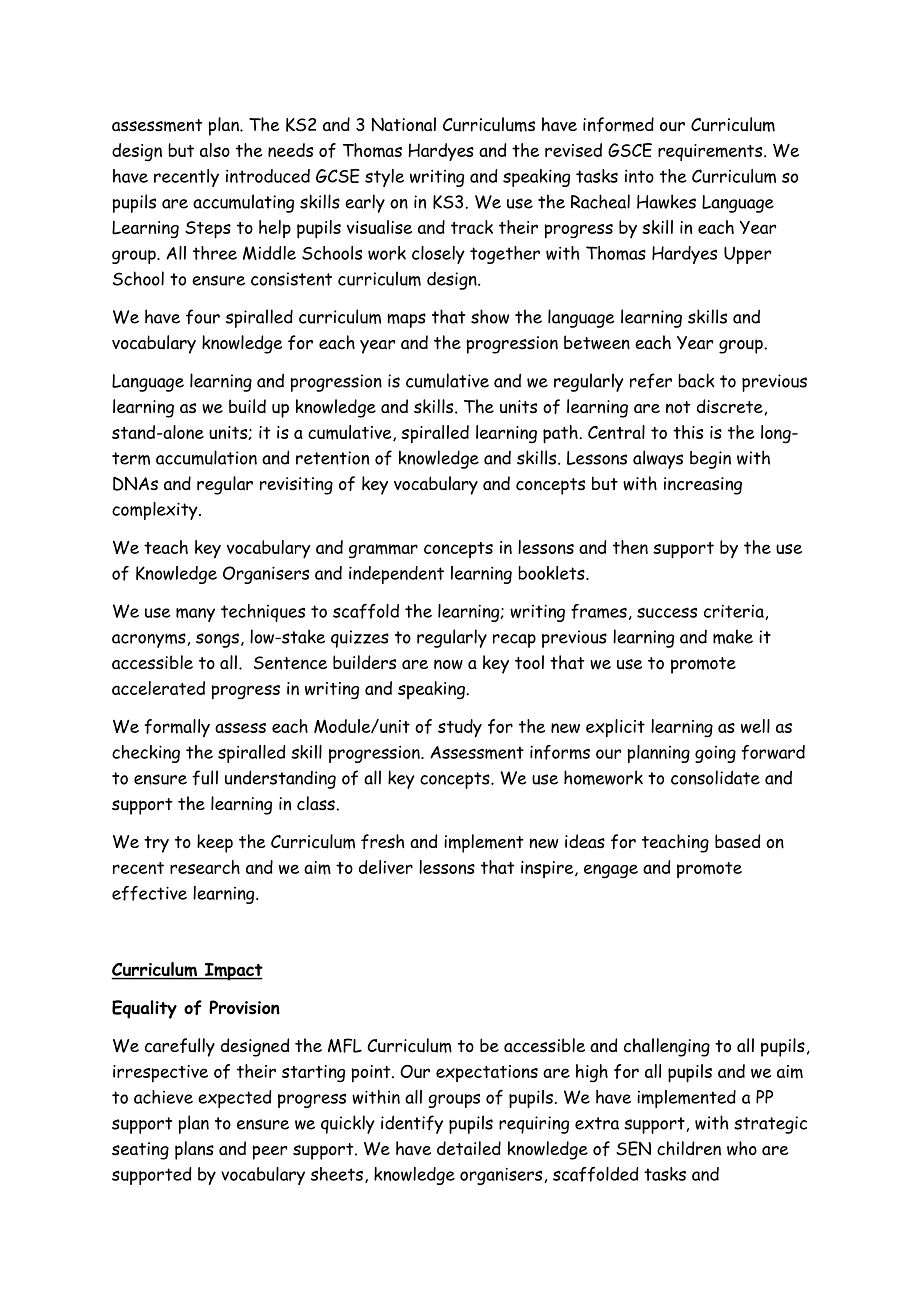 The image size is (924, 1308). Describe the element at coordinates (269, 1152) in the page. I see `peer` at that location.
